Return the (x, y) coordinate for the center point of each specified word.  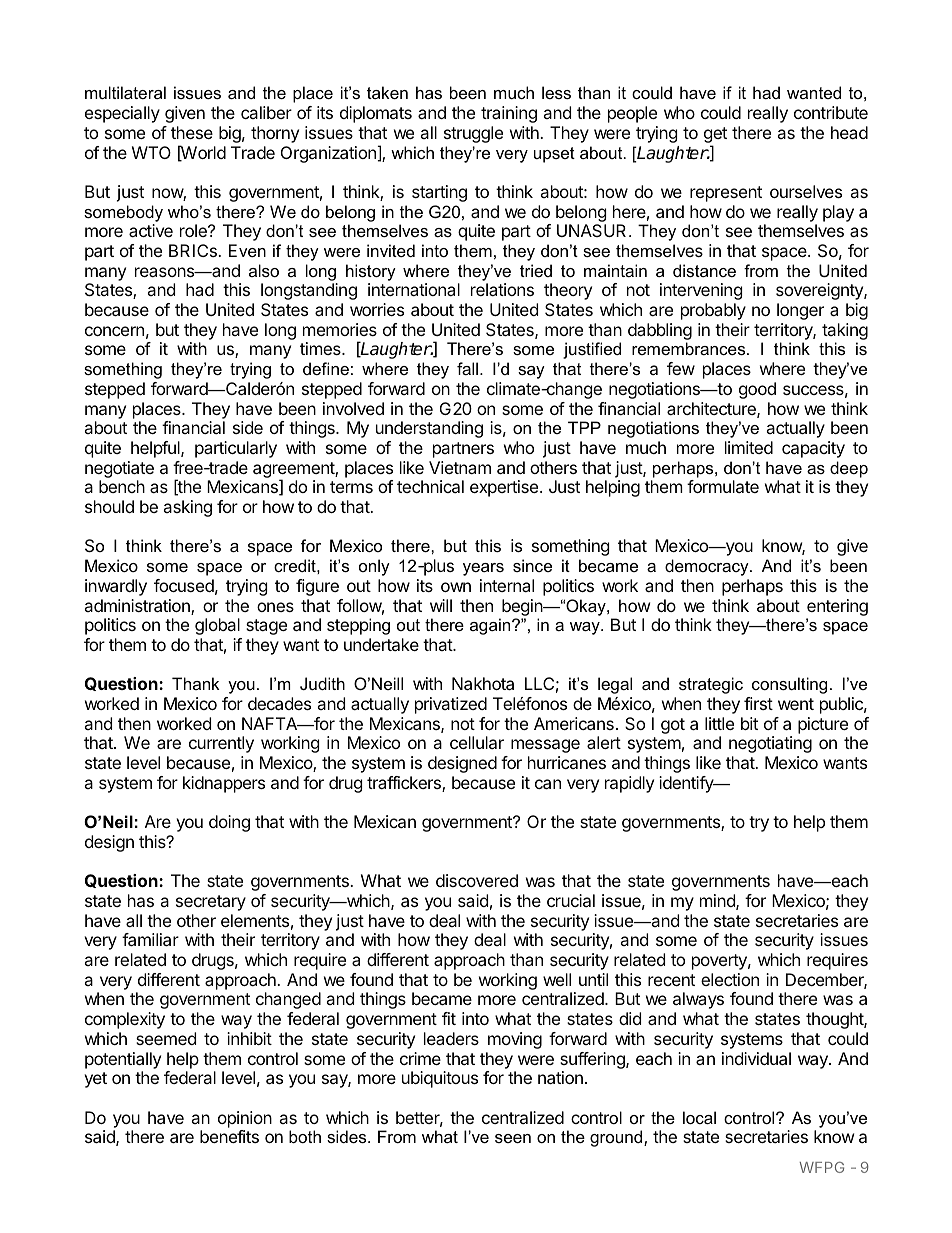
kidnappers (224, 784)
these (192, 132)
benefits (229, 1136)
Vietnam (460, 467)
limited (749, 447)
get (715, 136)
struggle (473, 134)
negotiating (770, 744)
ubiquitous (440, 1079)
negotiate (119, 469)
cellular (477, 742)
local (699, 1117)
